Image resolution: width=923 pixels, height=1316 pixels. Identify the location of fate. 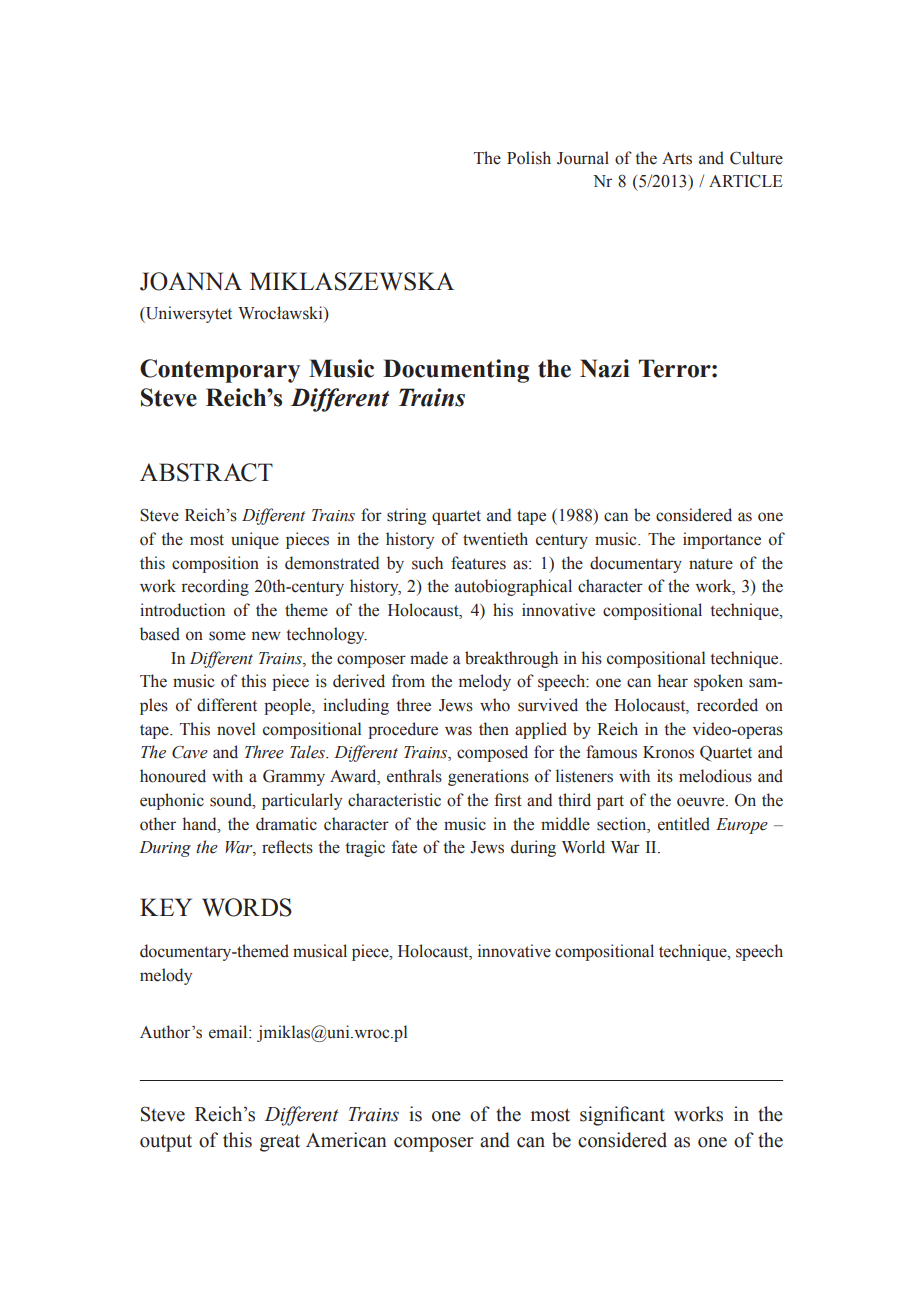
(404, 847).
